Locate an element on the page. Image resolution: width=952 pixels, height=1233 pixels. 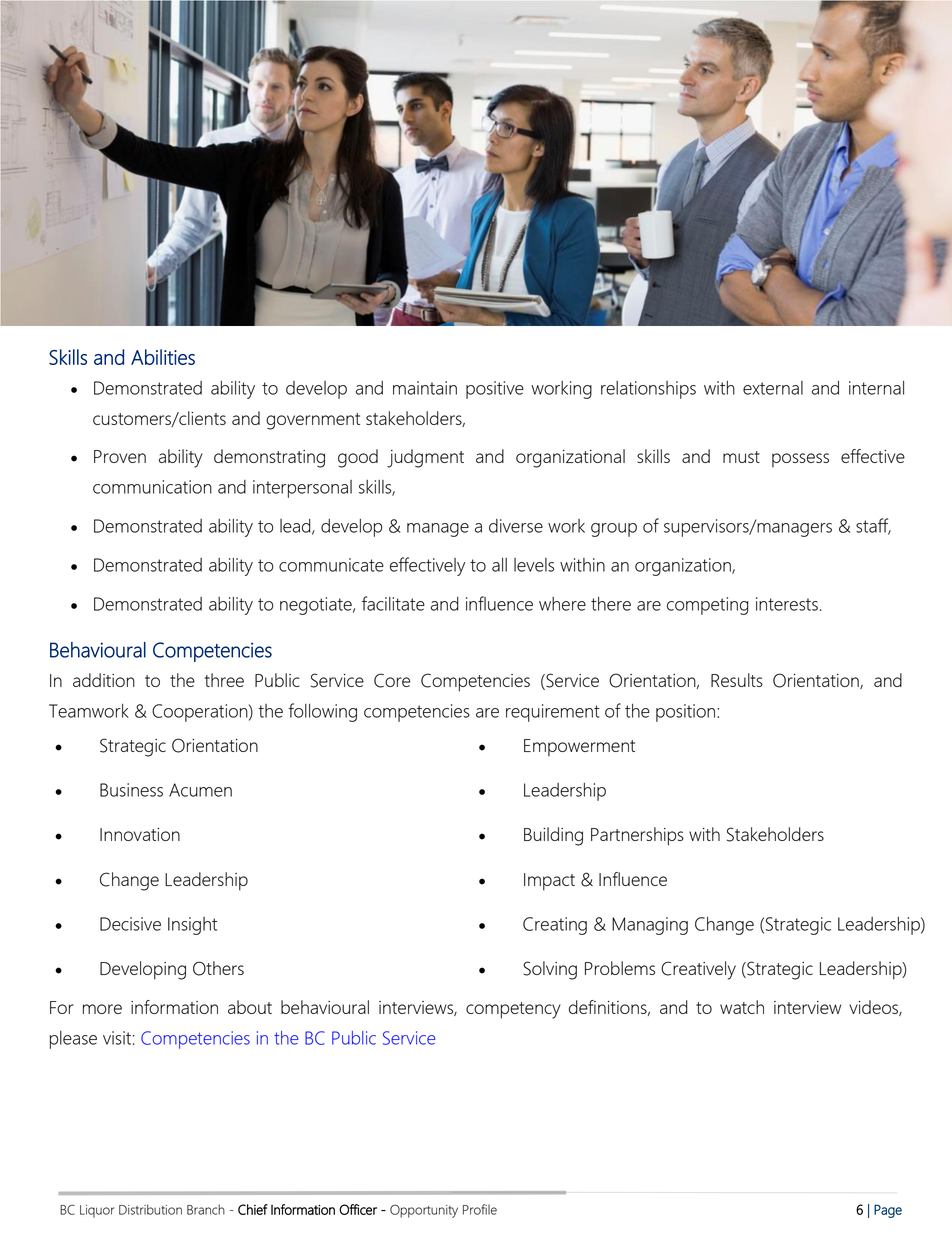
Profile is located at coordinates (480, 1209).
